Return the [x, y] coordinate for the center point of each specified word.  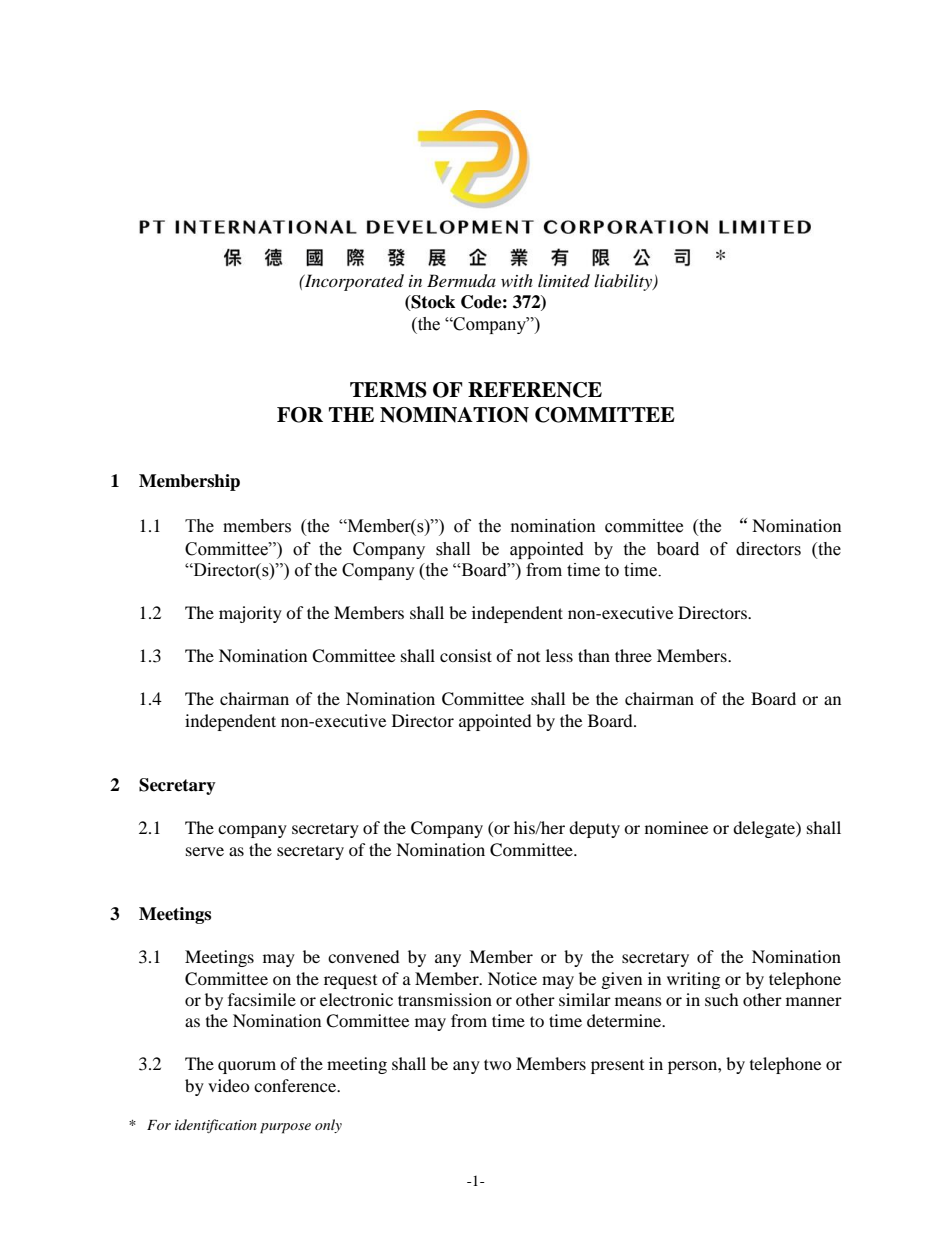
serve [205, 851]
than [594, 655]
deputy [594, 829]
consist [466, 655]
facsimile [262, 999]
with [517, 280]
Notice [512, 978]
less [559, 655]
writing [693, 980]
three [633, 655]
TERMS [388, 390]
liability [624, 282]
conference [296, 1085]
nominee [676, 827]
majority [250, 614]
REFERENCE [535, 390]
